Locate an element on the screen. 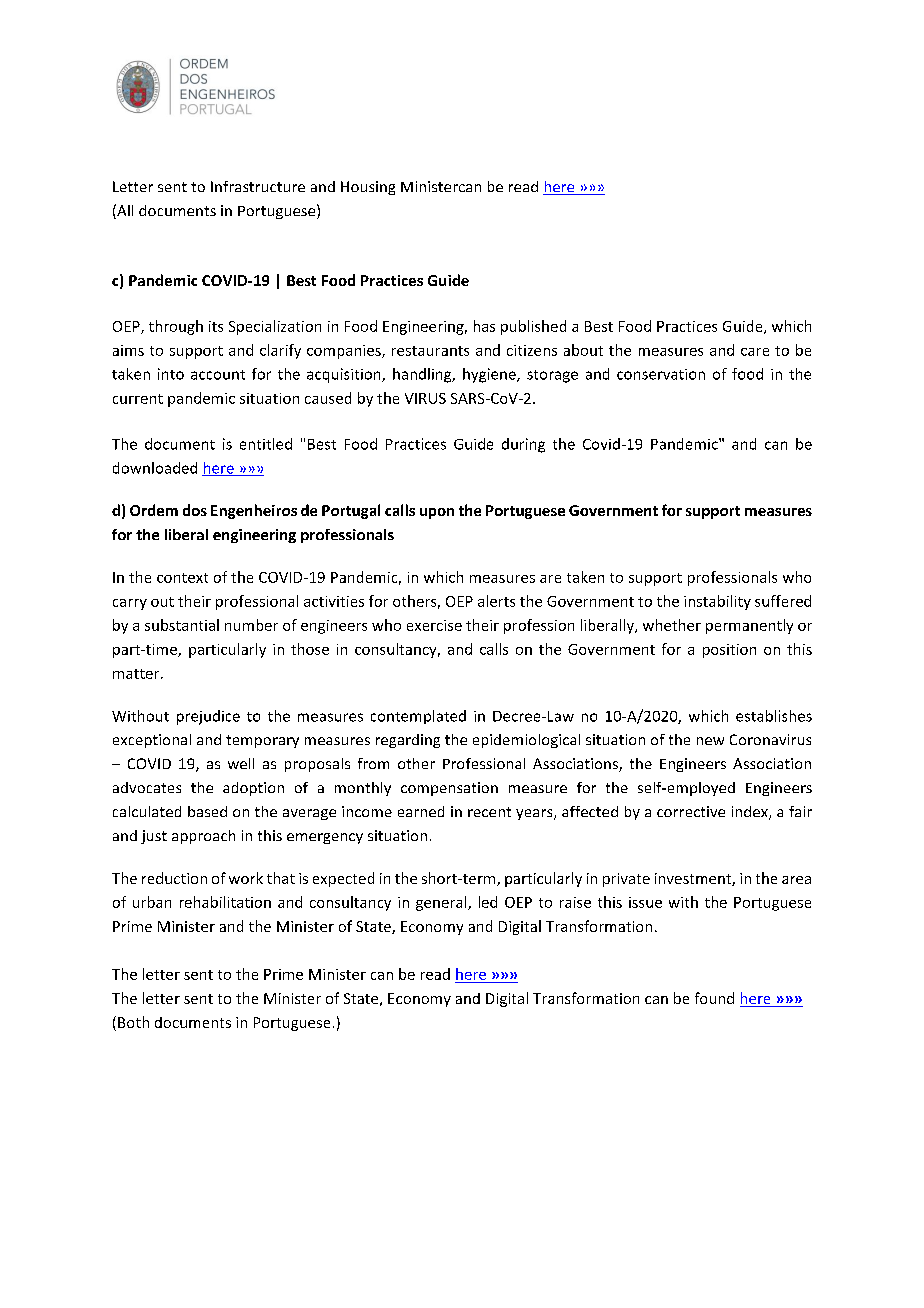 Image resolution: width=924 pixels, height=1308 pixels. index is located at coordinates (751, 813).
